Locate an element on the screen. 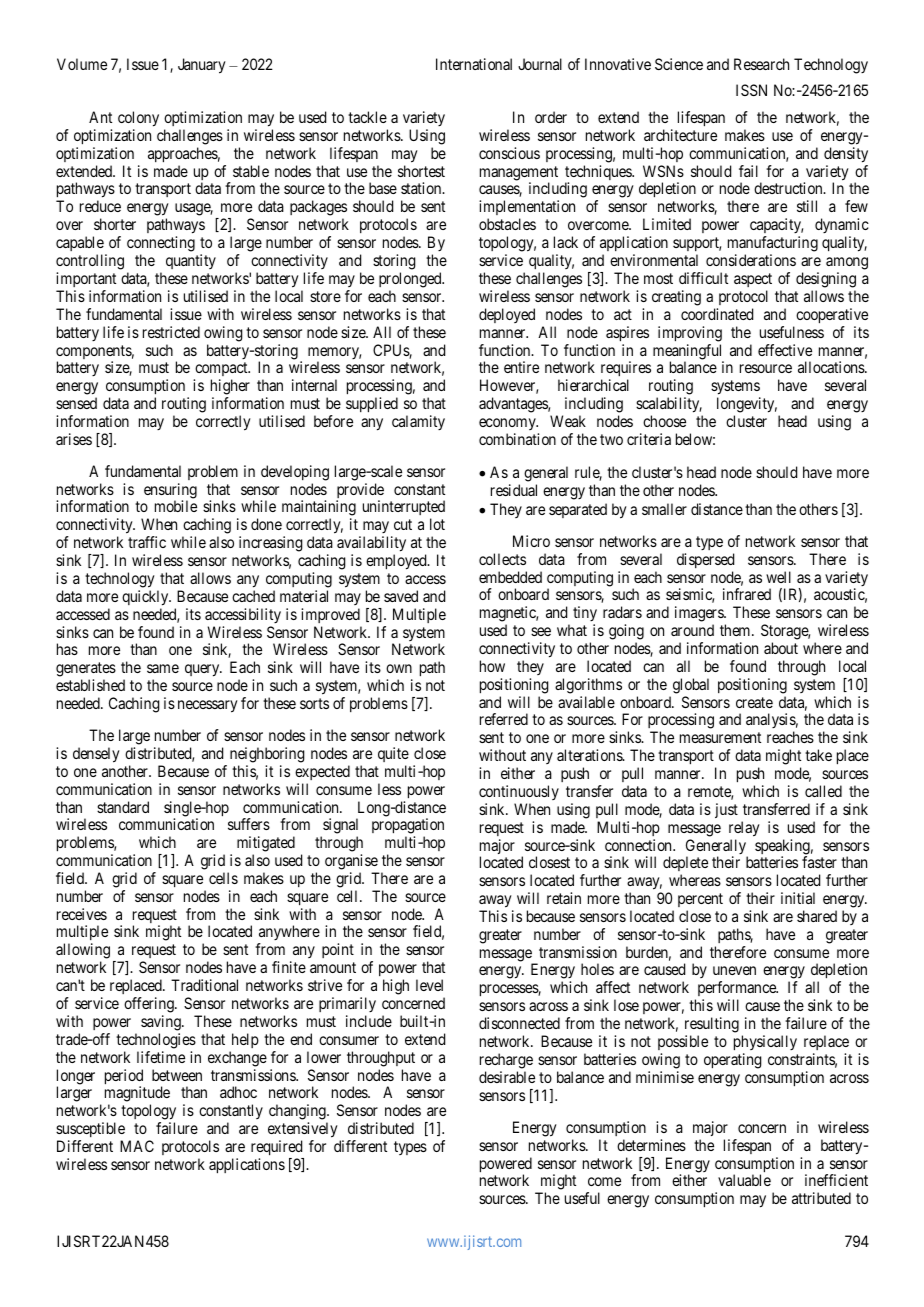 The height and width of the screenshot is (1307, 924). quickly is located at coordinates (146, 598).
